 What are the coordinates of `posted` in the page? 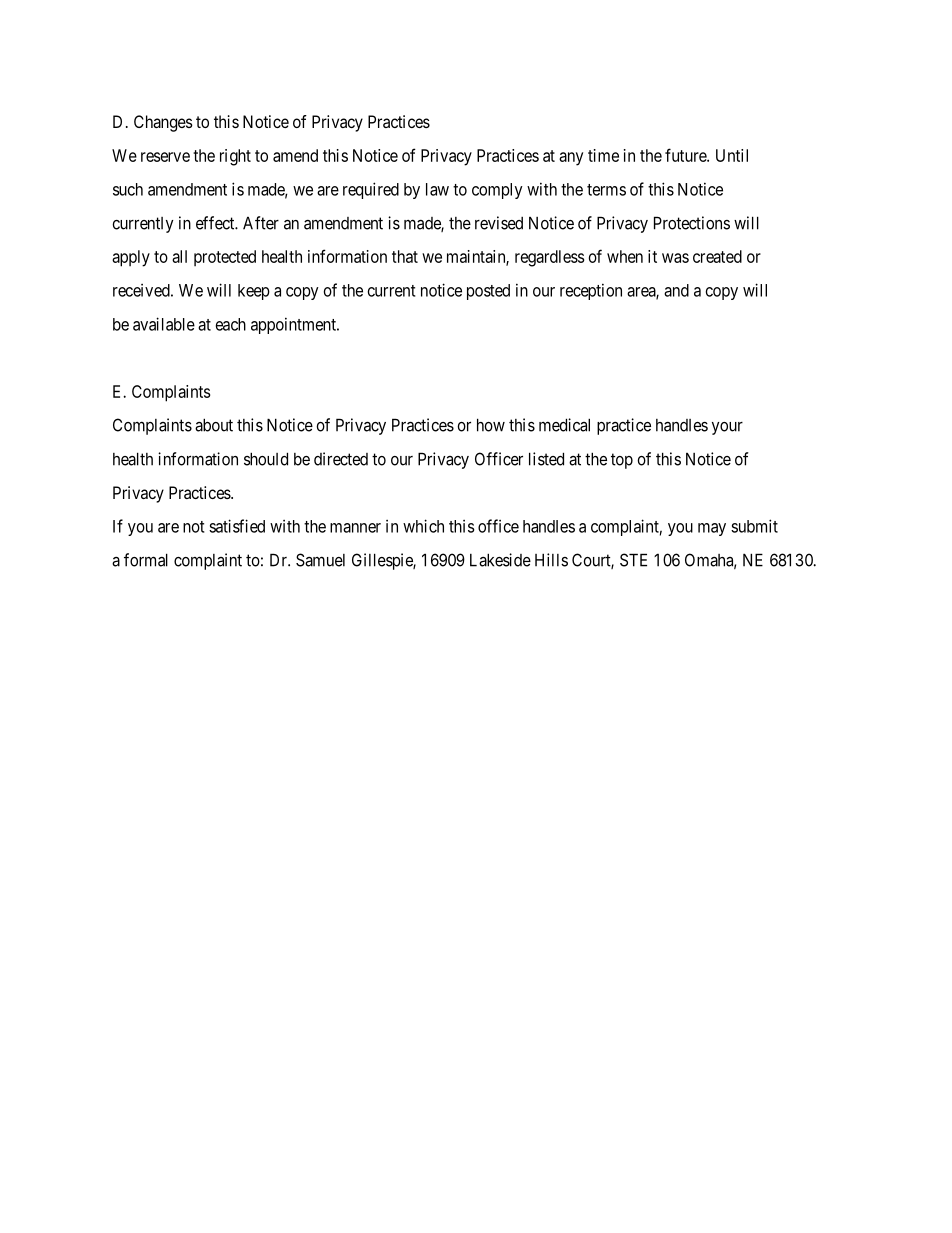 It's located at (488, 292).
